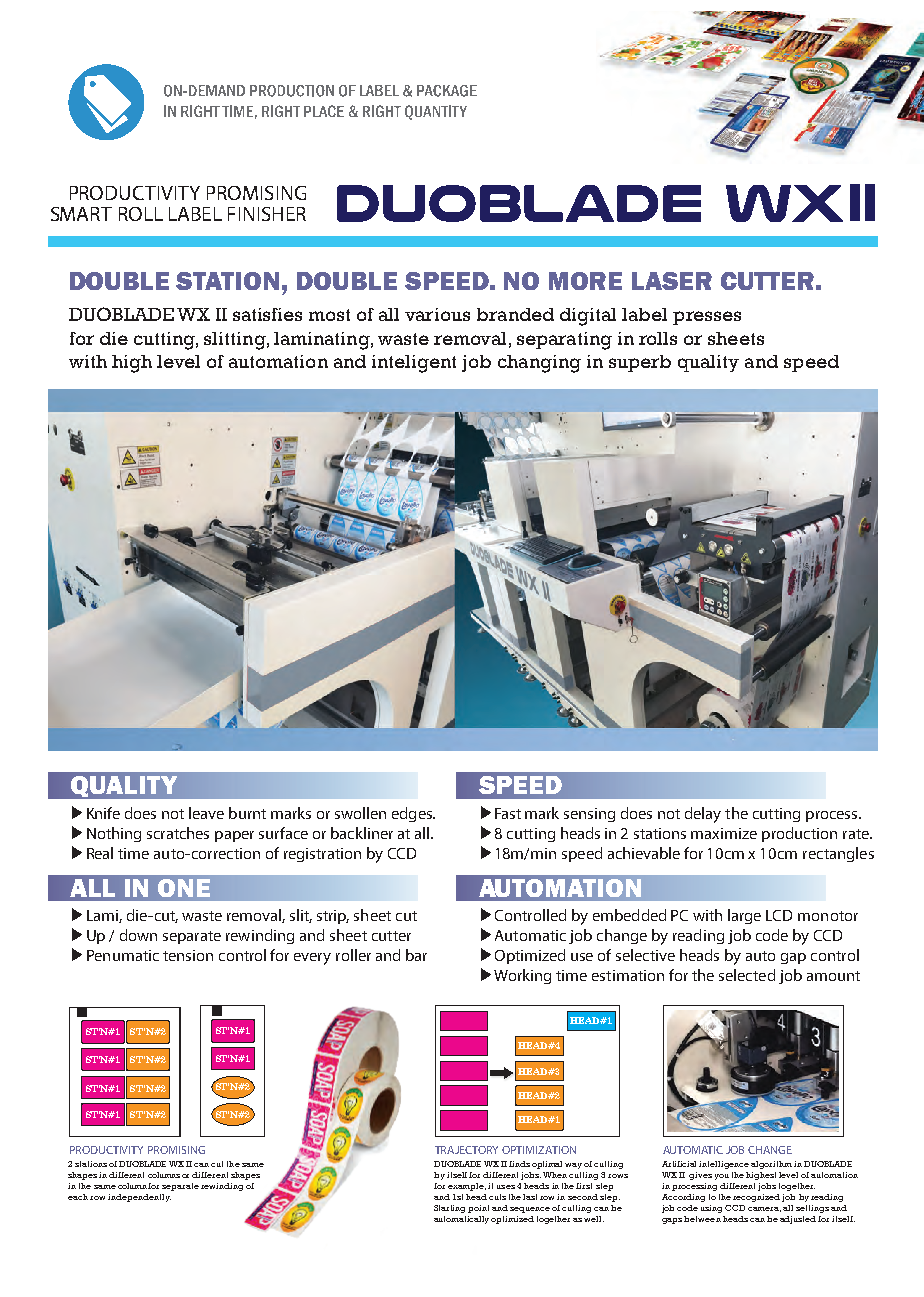 Image resolution: width=924 pixels, height=1297 pixels. What do you see at coordinates (539, 364) in the screenshot?
I see `changing` at bounding box center [539, 364].
